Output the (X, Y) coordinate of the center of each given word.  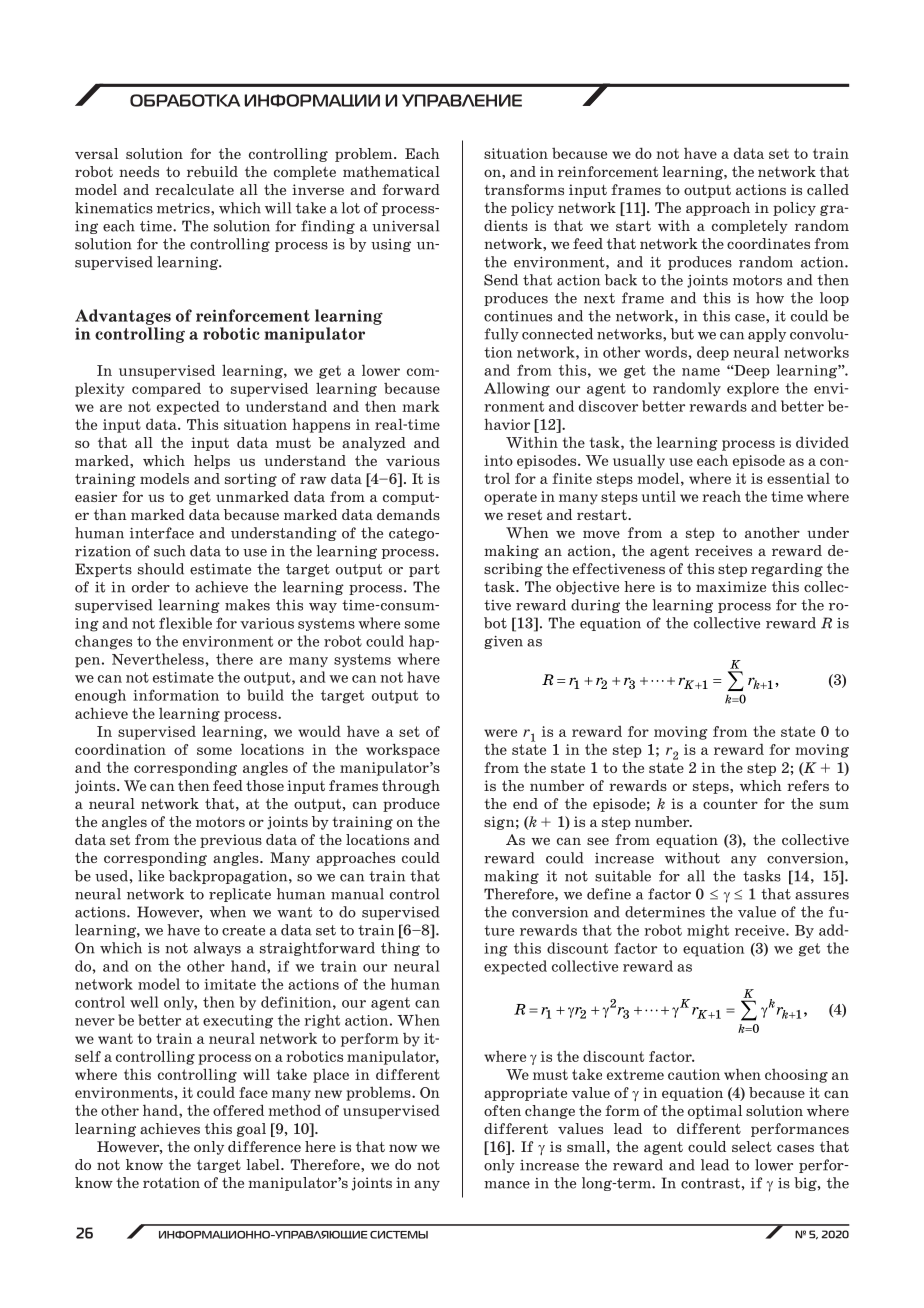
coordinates (768, 243)
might (708, 931)
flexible (185, 623)
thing (400, 949)
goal (251, 1130)
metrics (184, 208)
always (217, 949)
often (502, 1110)
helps (212, 462)
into (498, 460)
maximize (731, 586)
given (503, 642)
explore (753, 389)
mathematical (391, 171)
